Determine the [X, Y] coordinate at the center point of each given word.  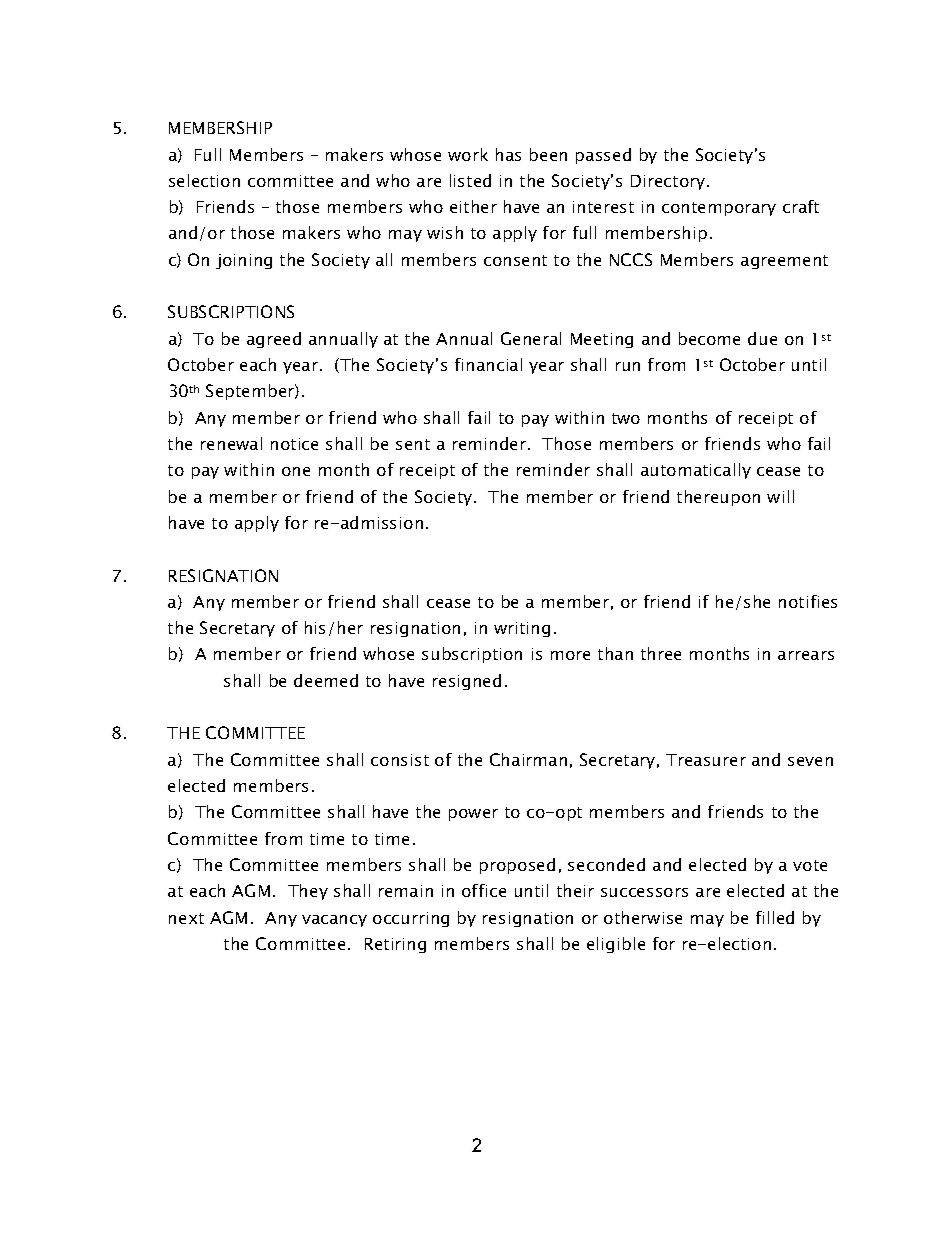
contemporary [719, 209]
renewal [231, 443]
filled [775, 917]
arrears [806, 655]
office [484, 890]
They [308, 892]
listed [470, 180]
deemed [326, 680]
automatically [696, 471]
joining [244, 261]
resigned [467, 682]
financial [488, 364]
